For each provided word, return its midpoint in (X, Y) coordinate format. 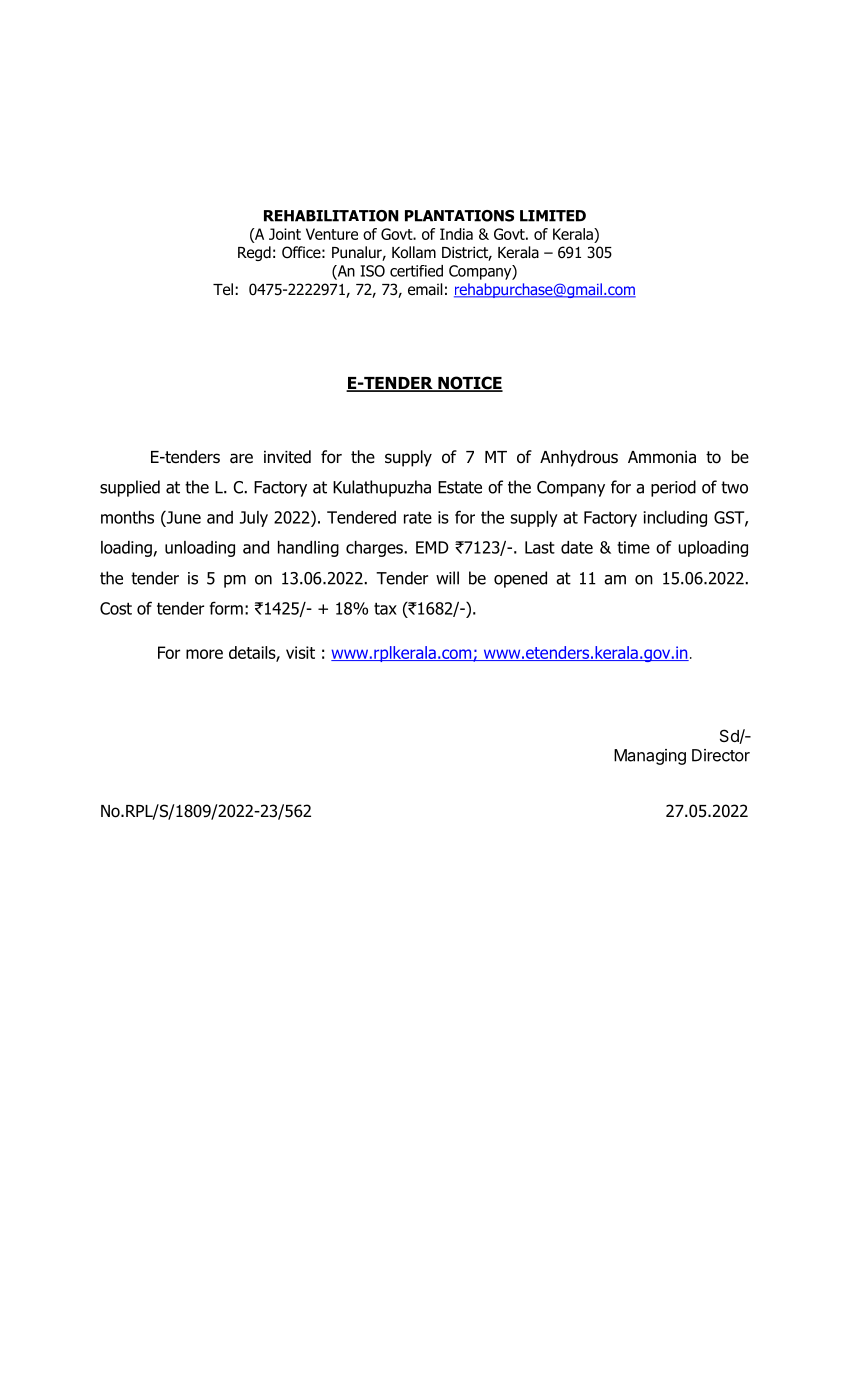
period (673, 488)
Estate (460, 487)
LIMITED (553, 216)
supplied (130, 488)
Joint (285, 234)
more (204, 654)
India (456, 234)
